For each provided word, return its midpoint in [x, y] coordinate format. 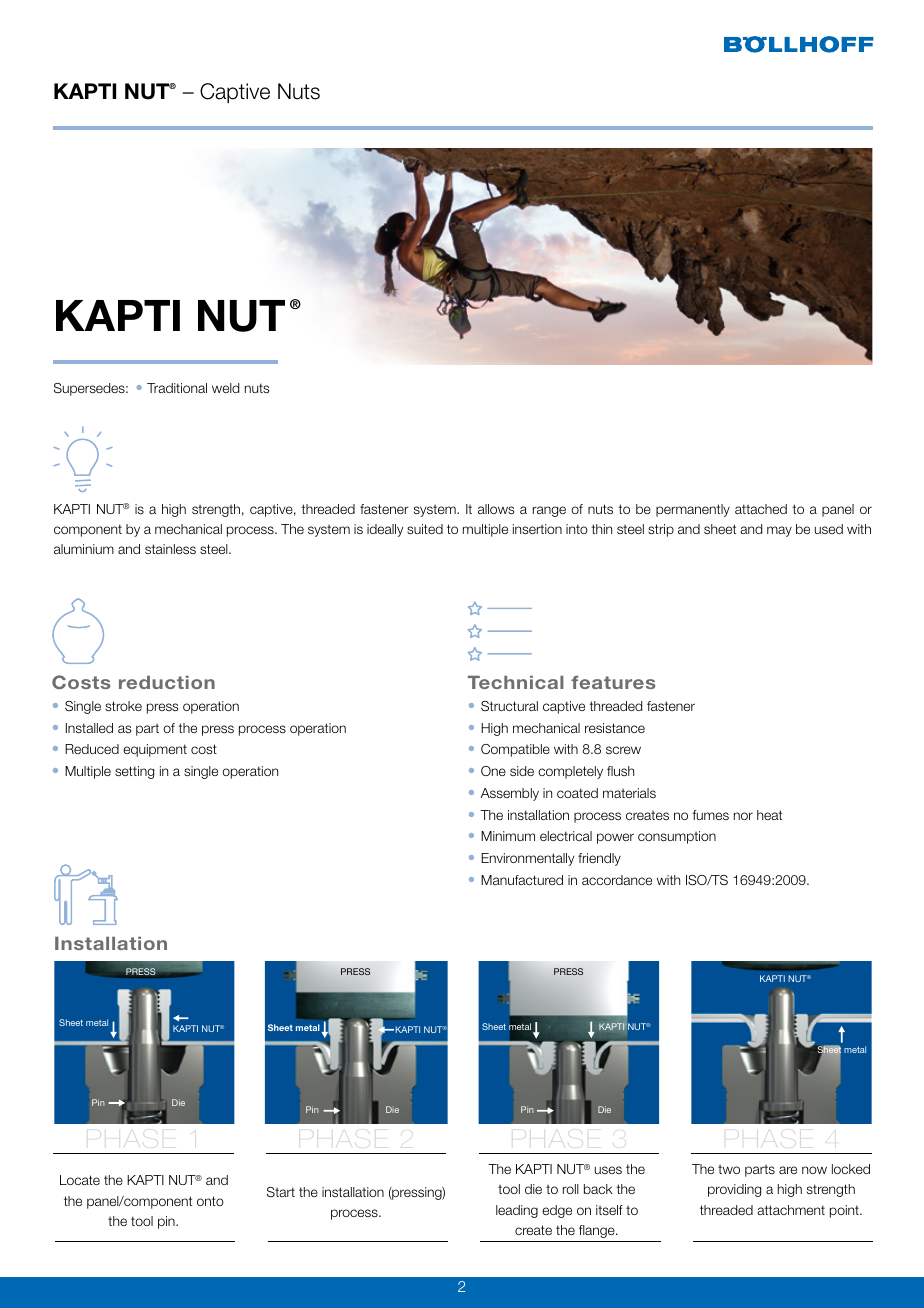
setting [134, 772]
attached [761, 509]
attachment [791, 1210]
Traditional [177, 388]
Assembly [510, 794]
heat [769, 815]
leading [517, 1211]
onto [210, 1201]
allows [496, 509]
